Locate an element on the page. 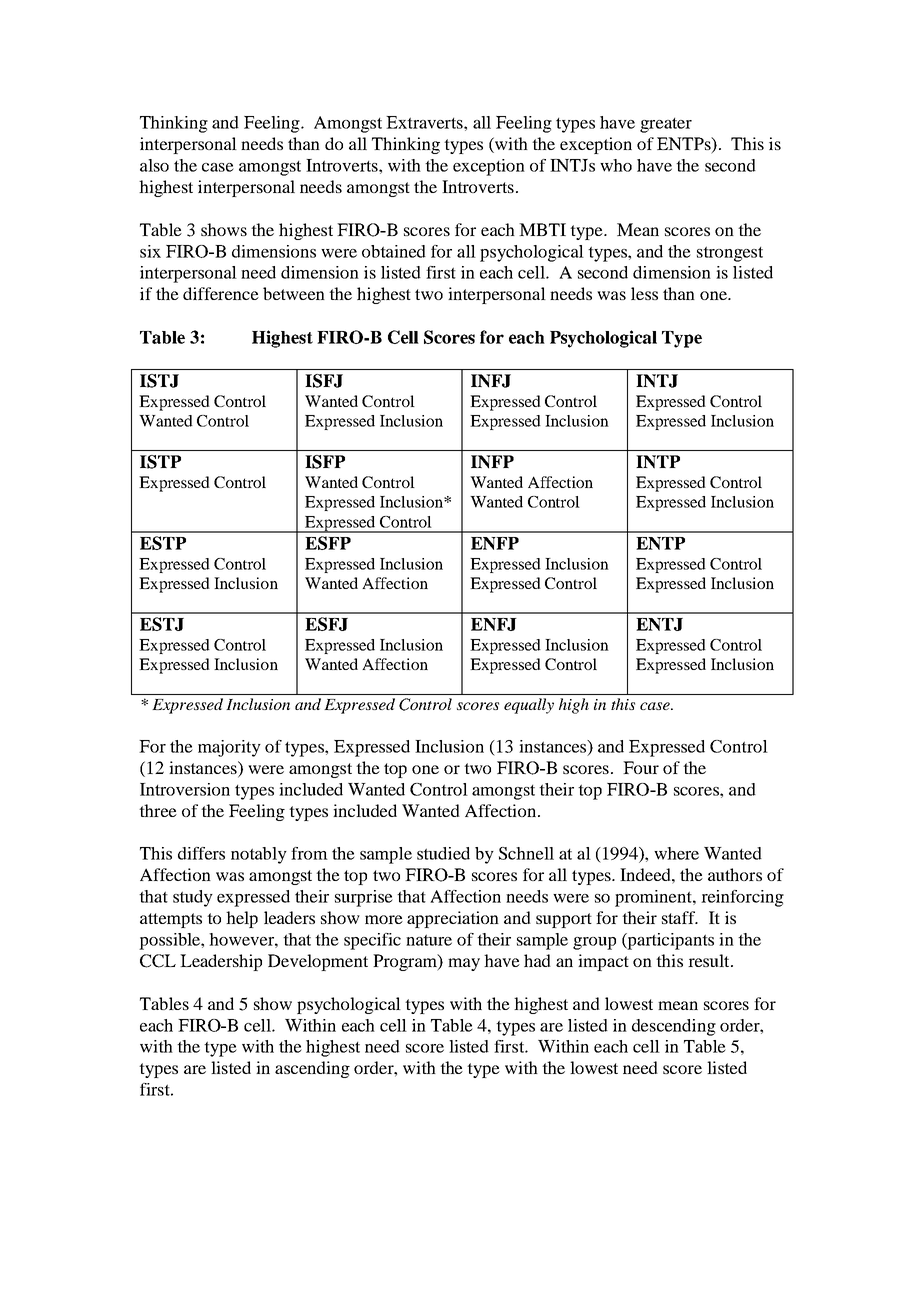 This document has height=1308, width=924. ascending is located at coordinates (312, 1069).
